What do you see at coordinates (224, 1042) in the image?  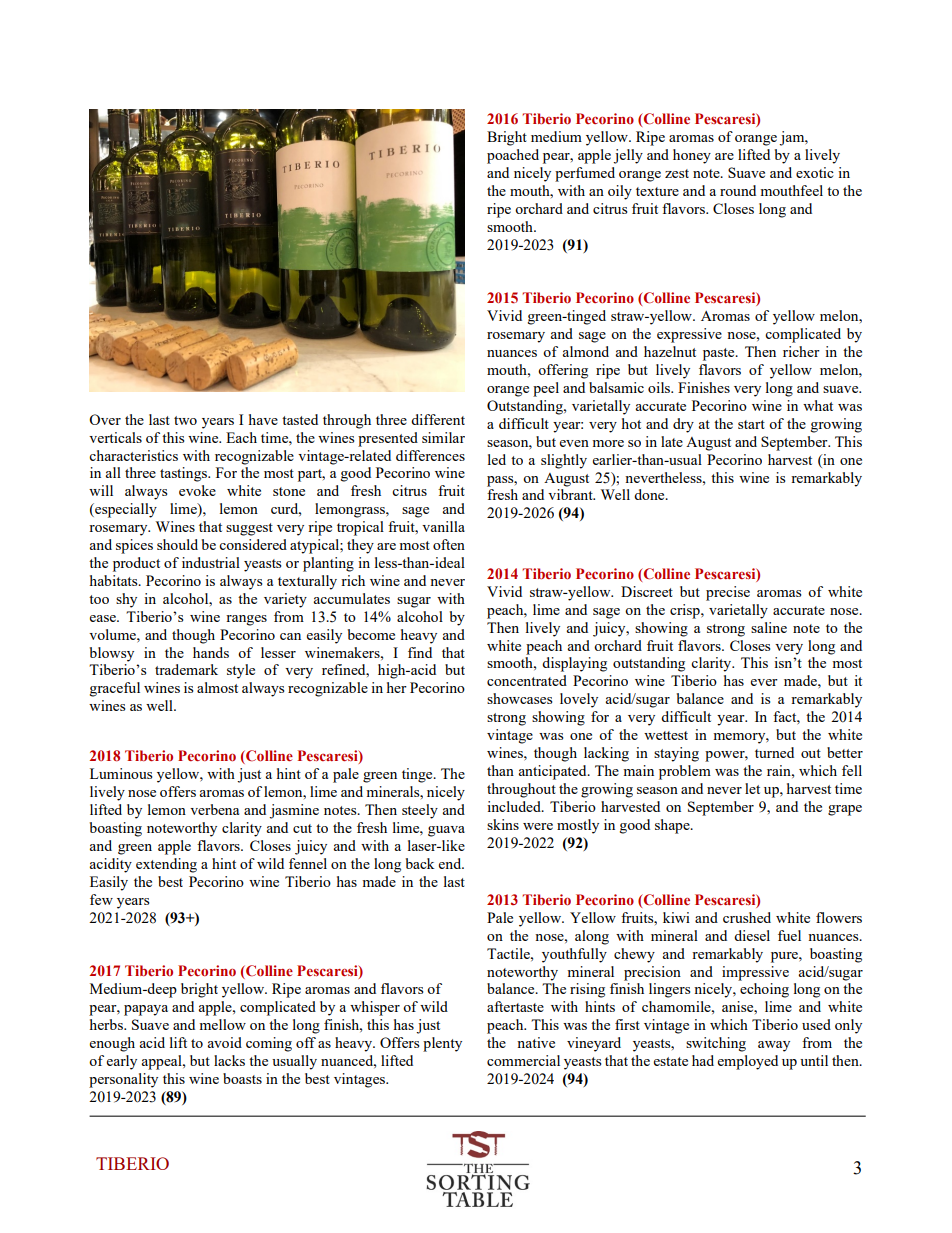 I see `avoid` at bounding box center [224, 1042].
